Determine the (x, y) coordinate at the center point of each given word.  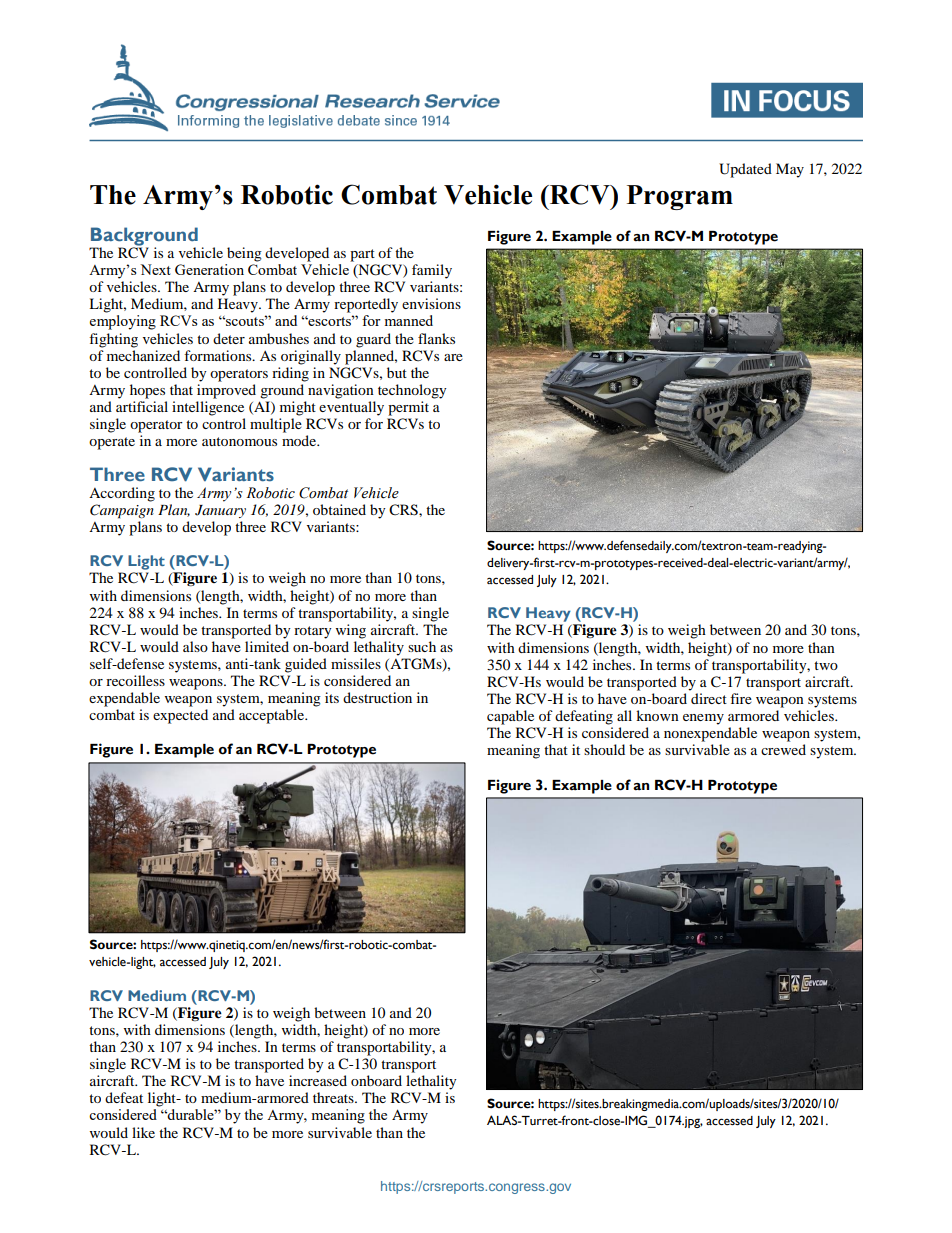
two (826, 665)
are (453, 357)
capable (510, 717)
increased (318, 1080)
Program (680, 197)
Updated (745, 170)
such (422, 646)
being (244, 254)
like (143, 1132)
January (220, 511)
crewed (783, 749)
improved (226, 391)
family (432, 271)
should (604, 749)
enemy (703, 719)
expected (180, 716)
